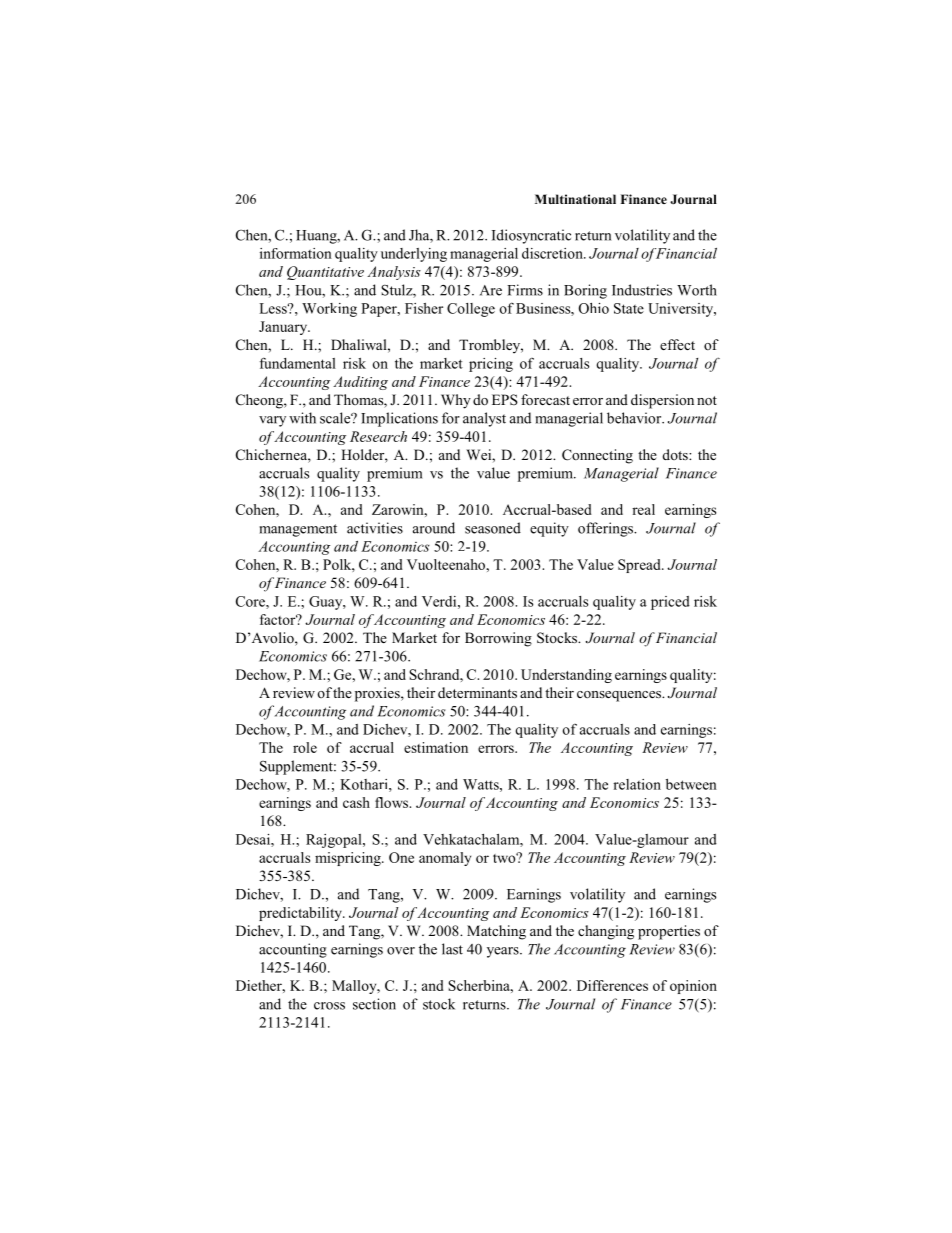  What do you see at coordinates (531, 236) in the screenshot?
I see `Idiosyncratic` at bounding box center [531, 236].
